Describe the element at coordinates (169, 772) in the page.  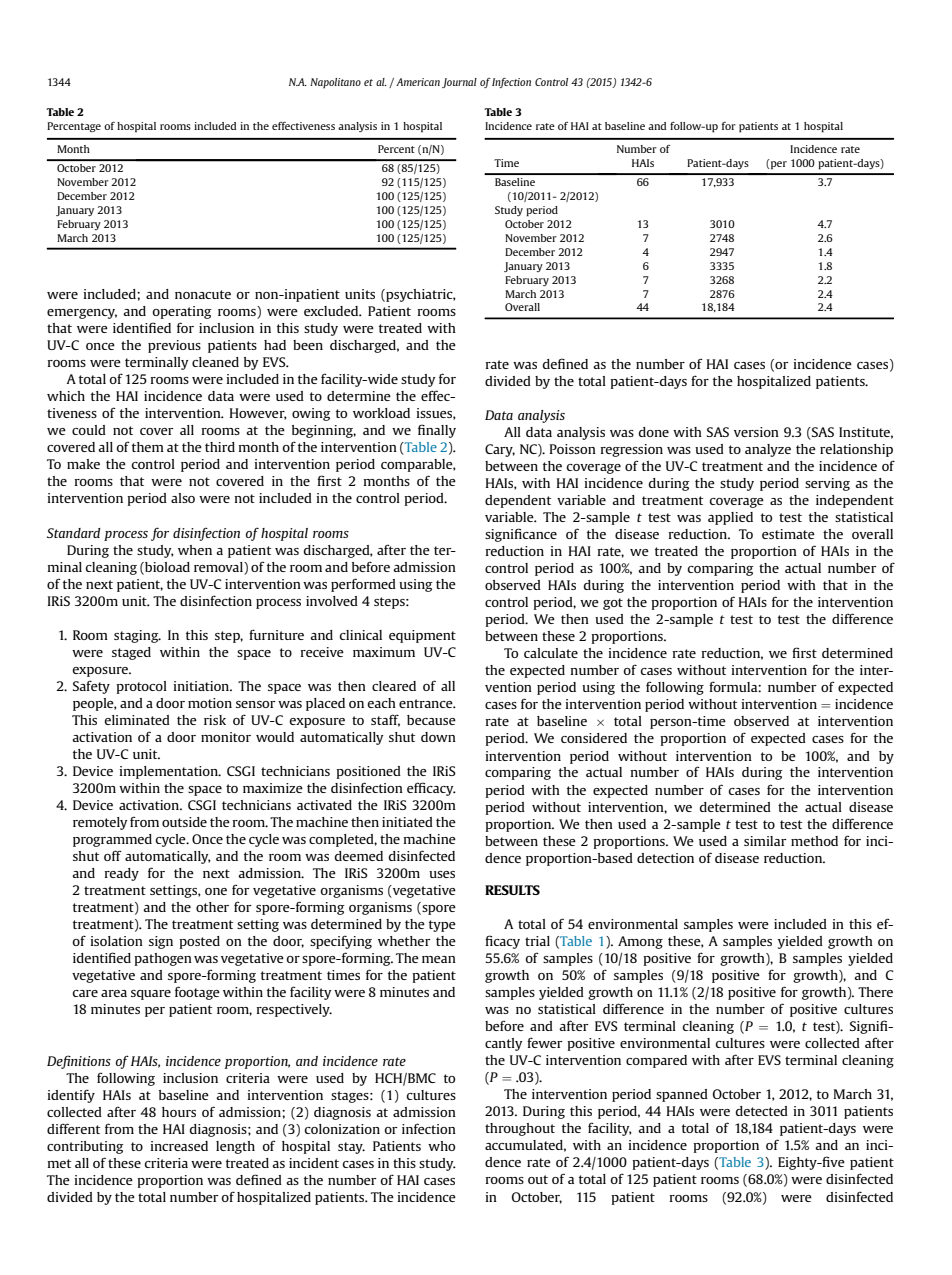
I see `implementation` at that location.
